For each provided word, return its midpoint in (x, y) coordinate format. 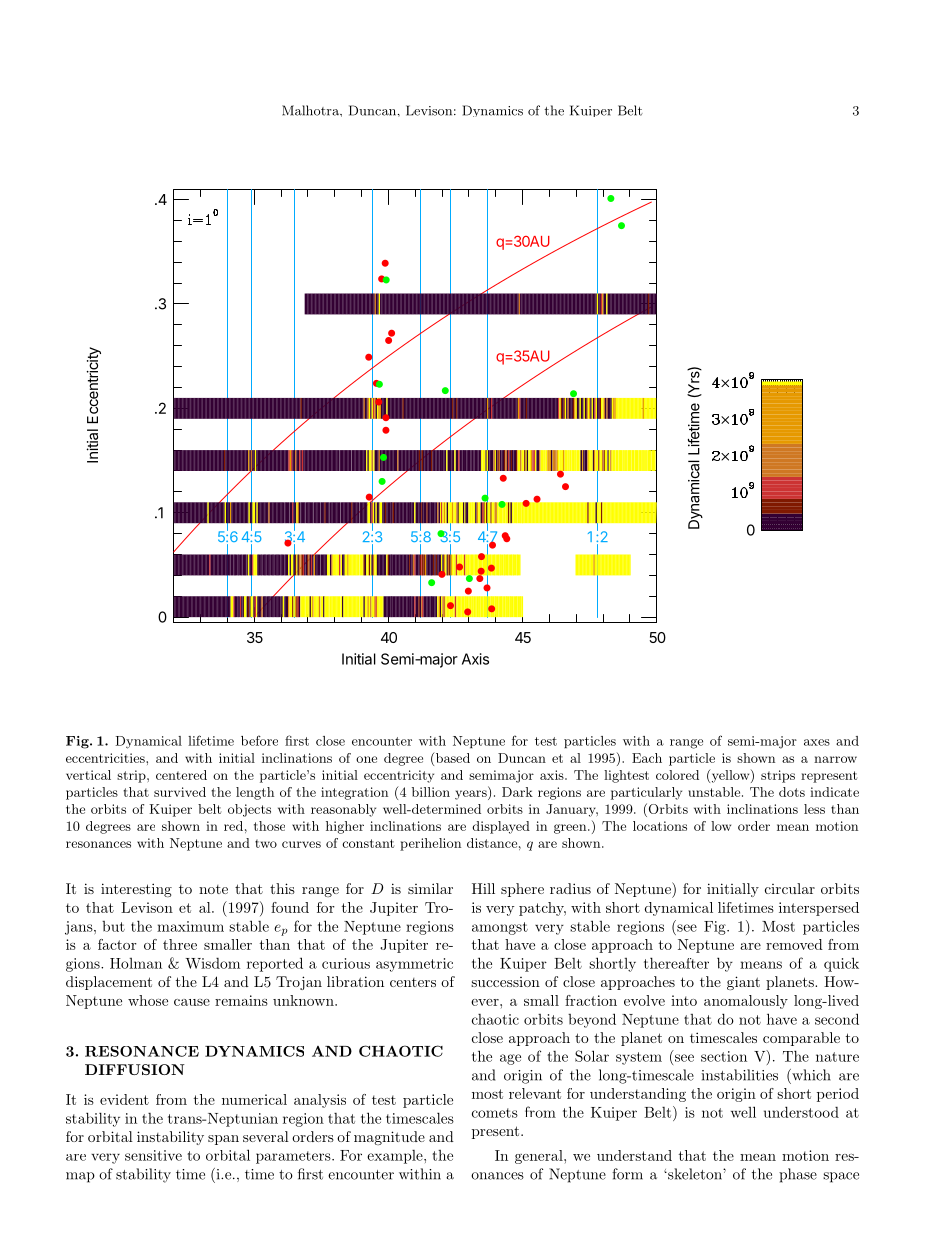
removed (794, 944)
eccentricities (106, 758)
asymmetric (414, 965)
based (451, 758)
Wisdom (213, 963)
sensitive (153, 1155)
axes (817, 742)
